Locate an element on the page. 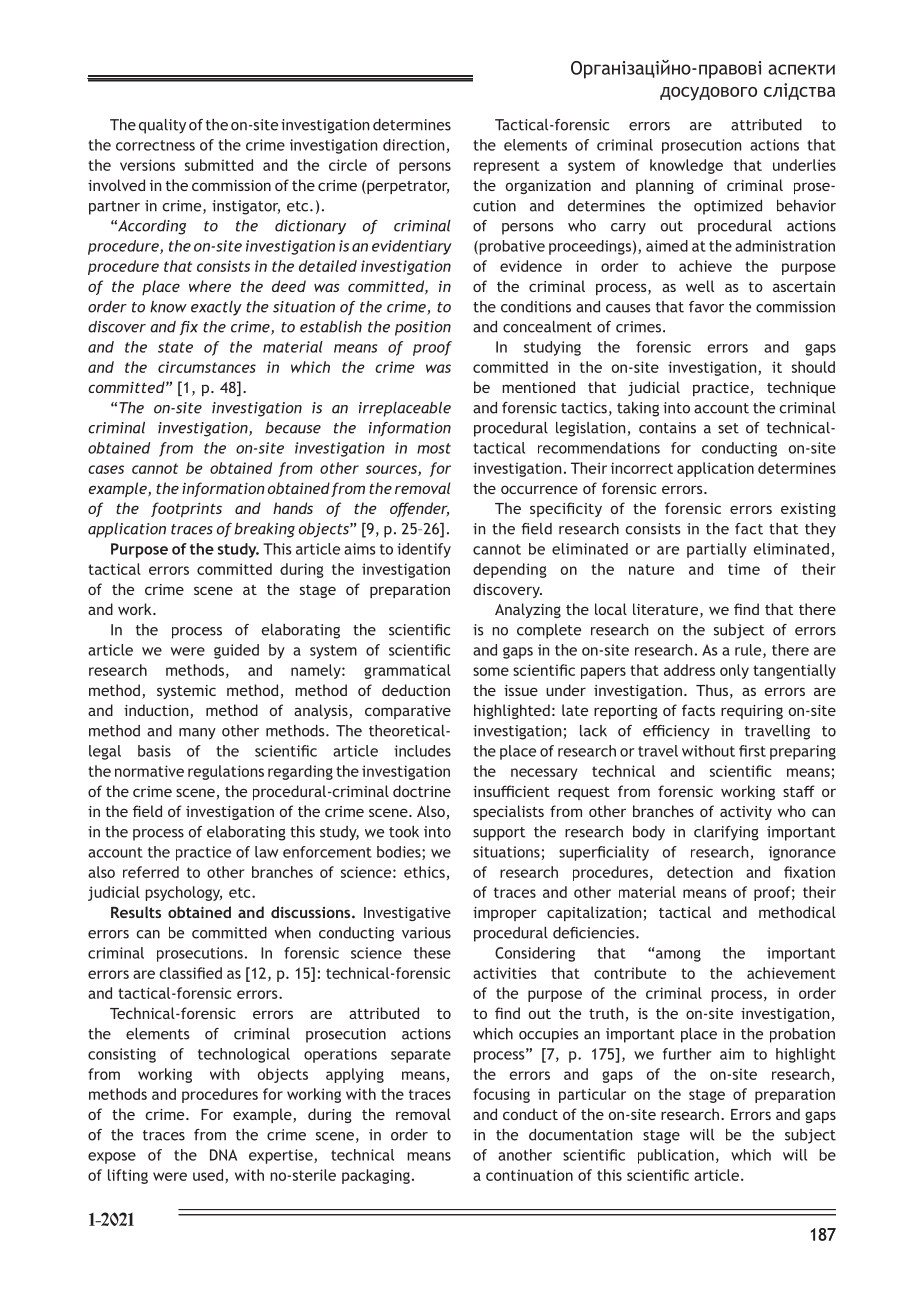  offender is located at coordinates (419, 509).
